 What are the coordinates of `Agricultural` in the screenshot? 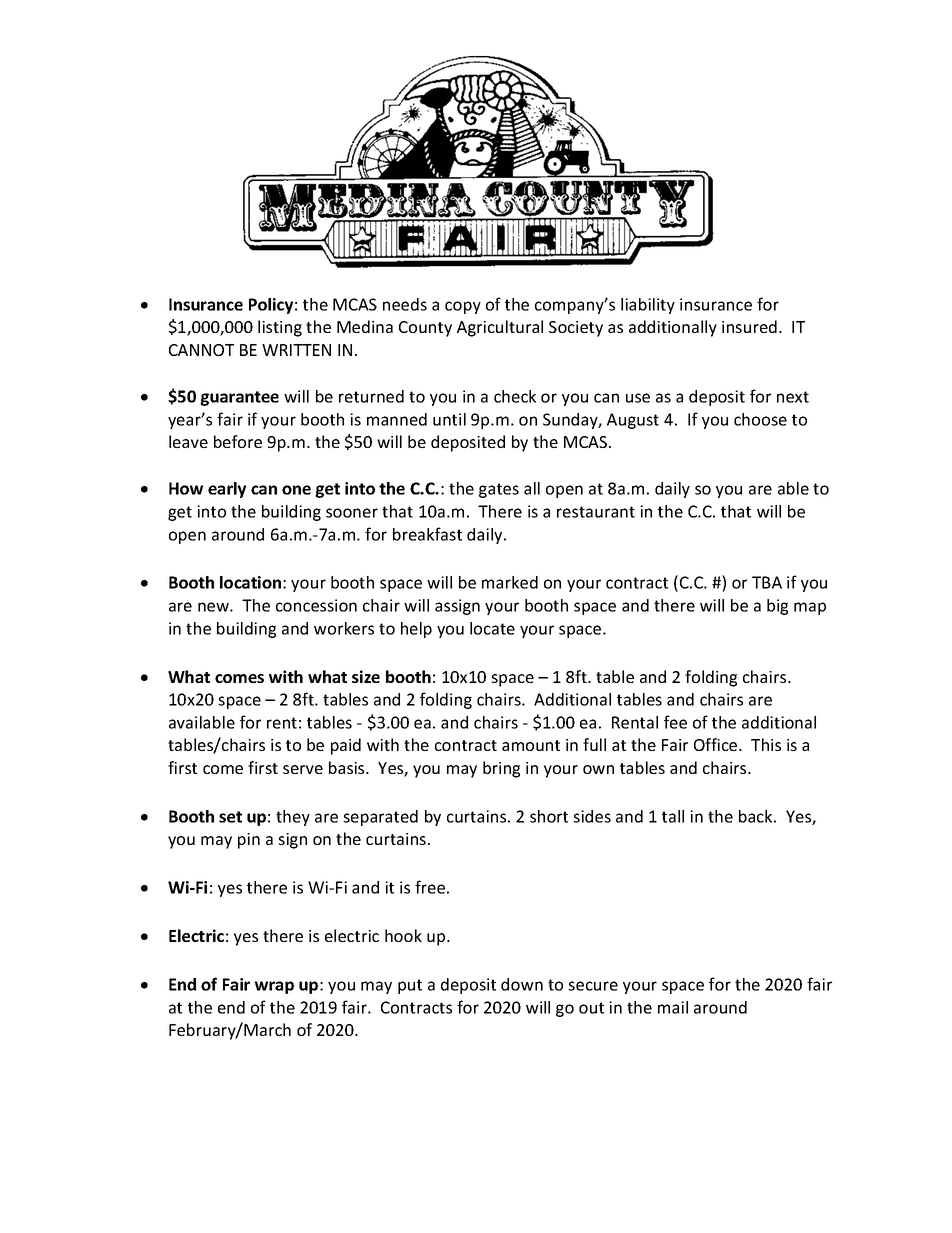 It's located at (500, 328).
